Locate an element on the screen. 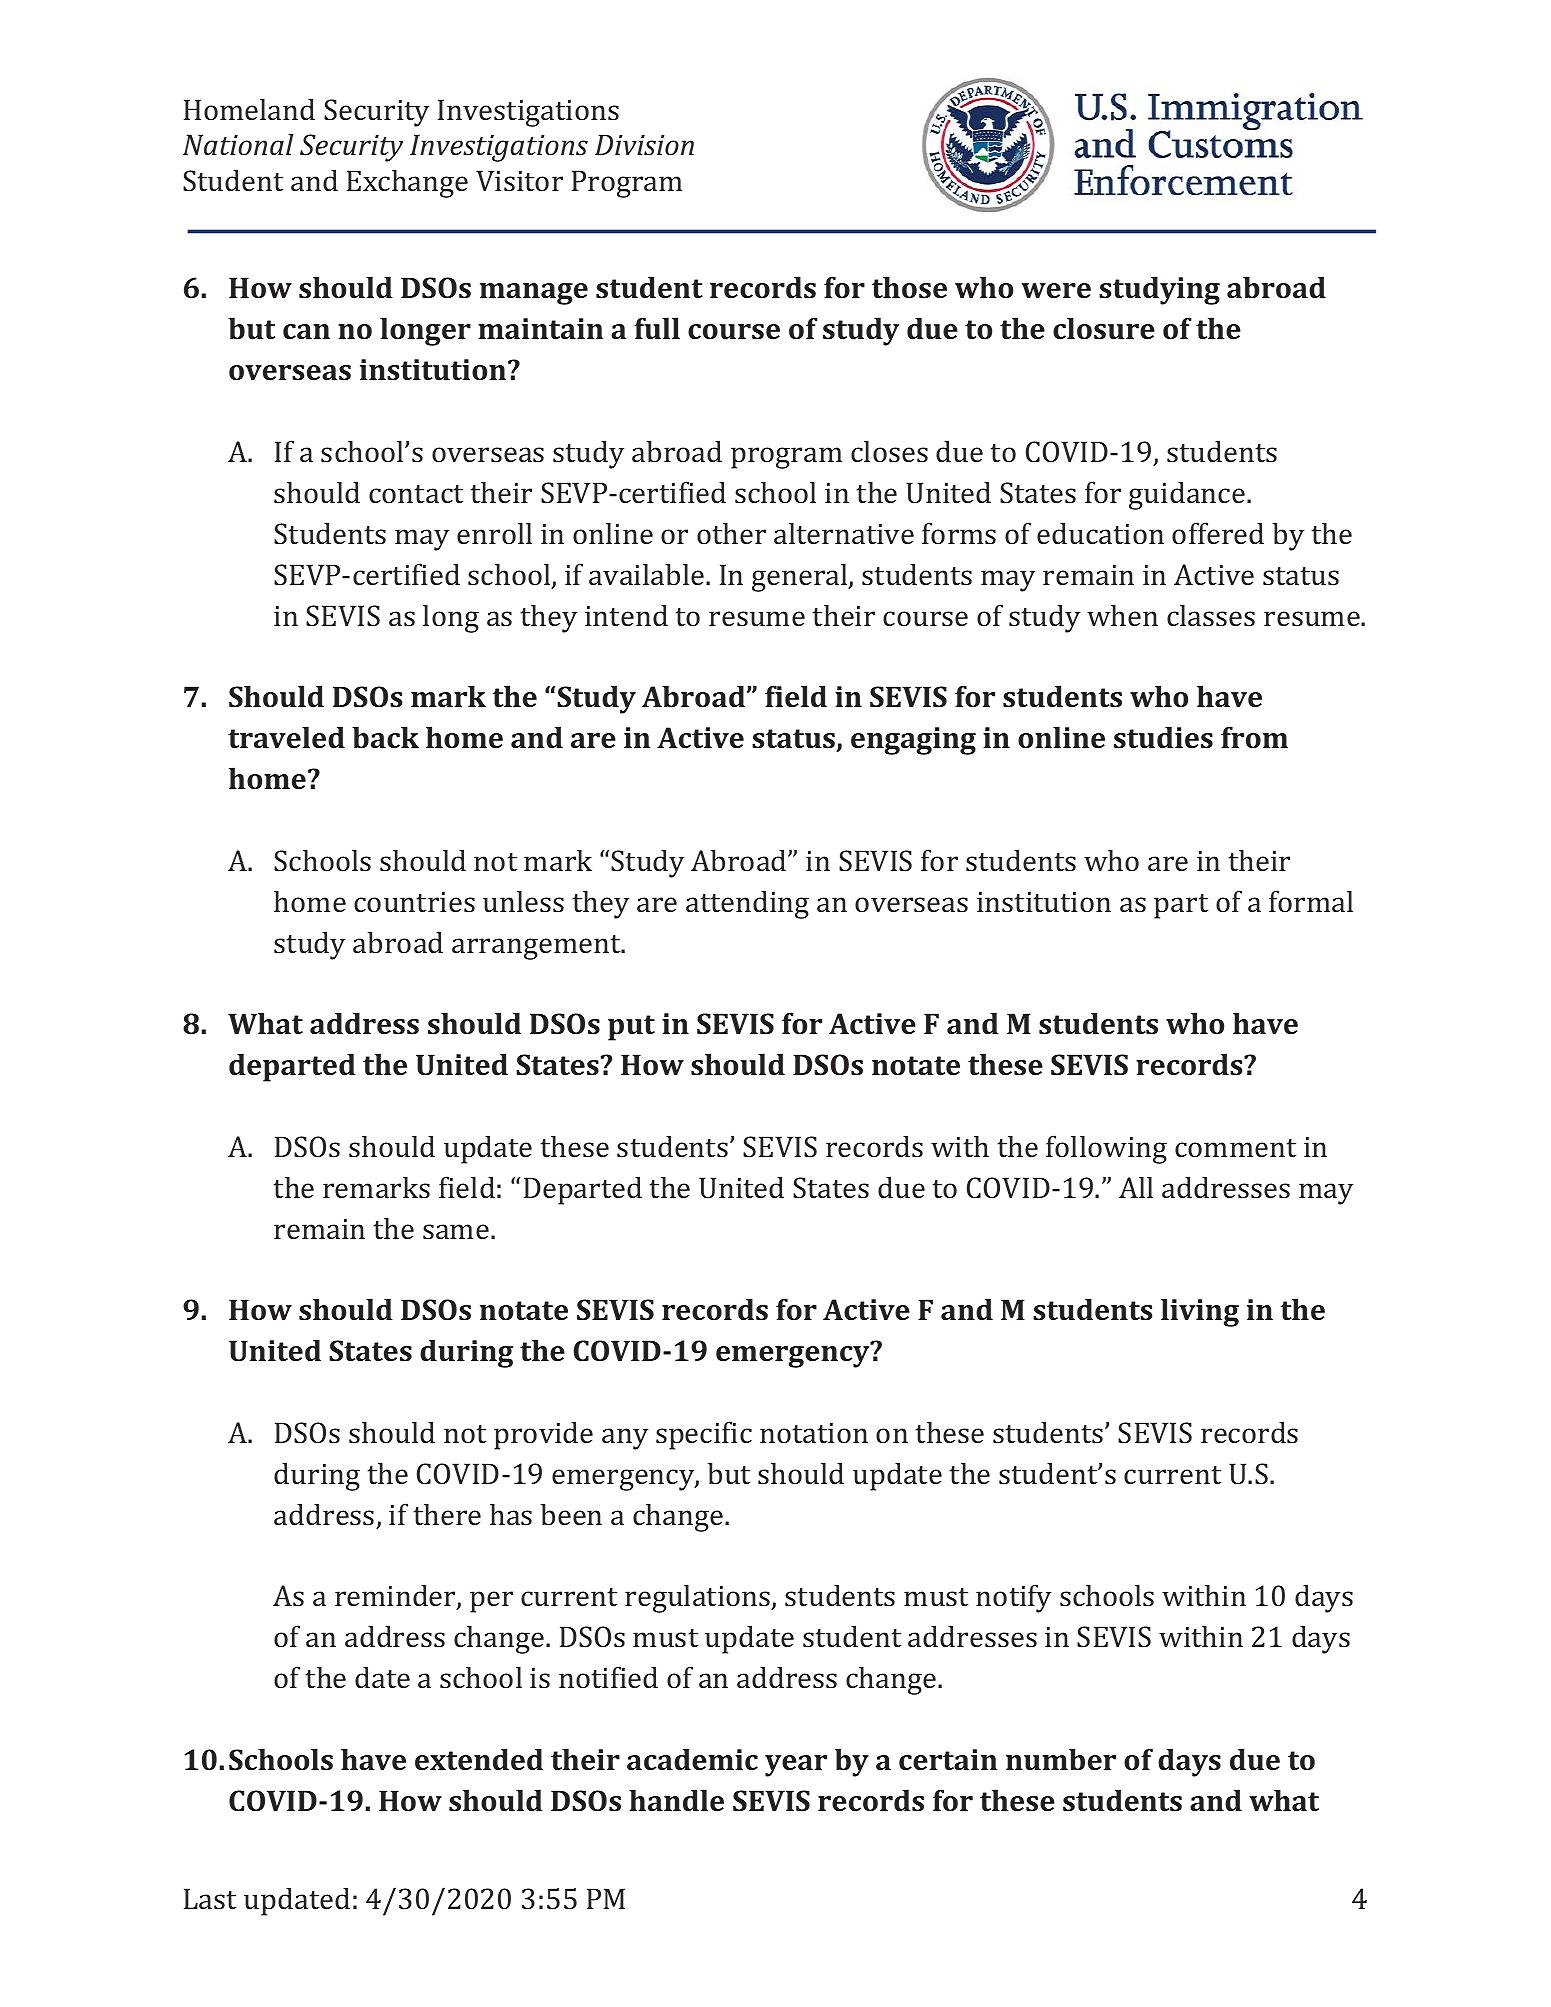  number is located at coordinates (1061, 1759).
